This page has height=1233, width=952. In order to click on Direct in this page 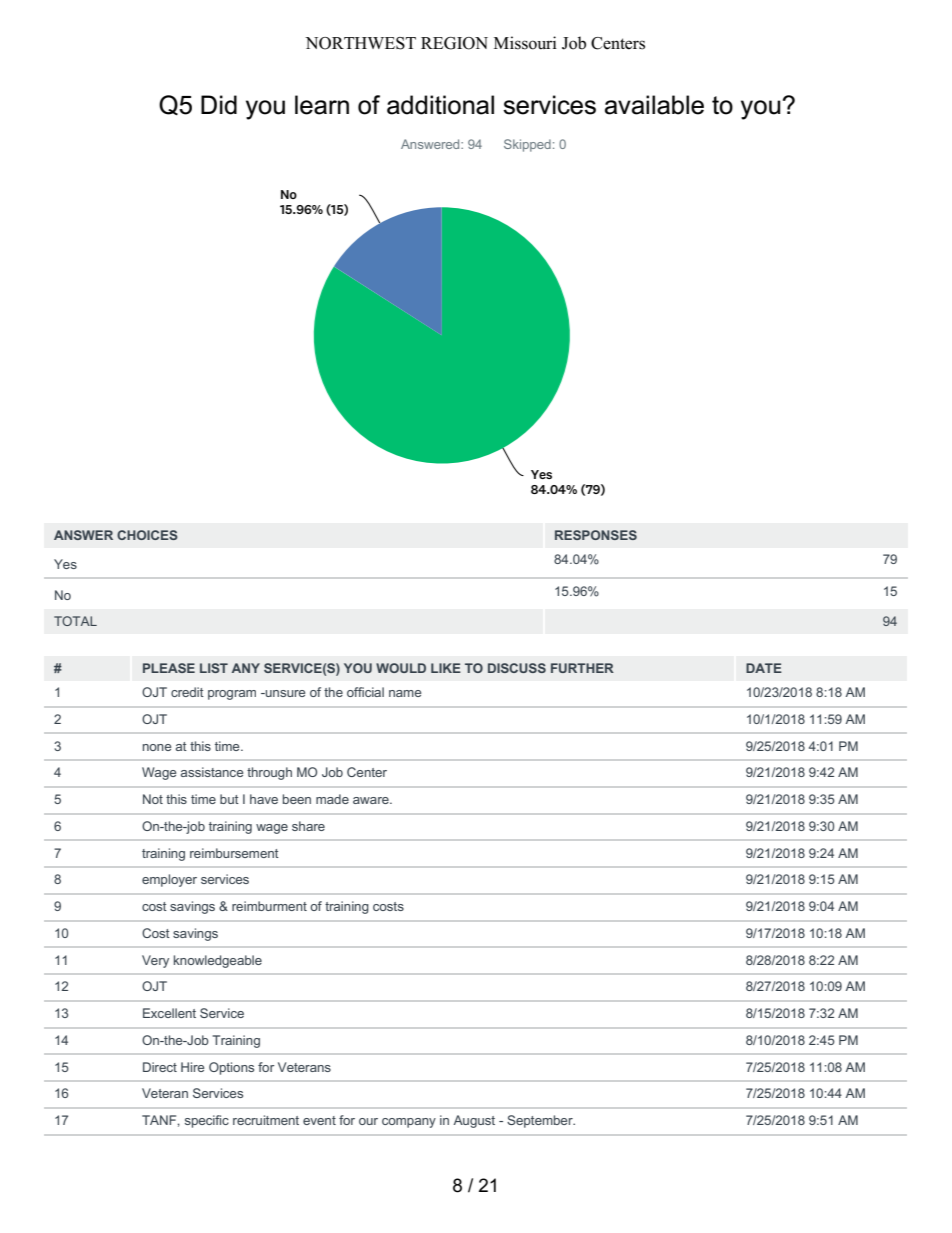, I will do `click(160, 1067)`.
